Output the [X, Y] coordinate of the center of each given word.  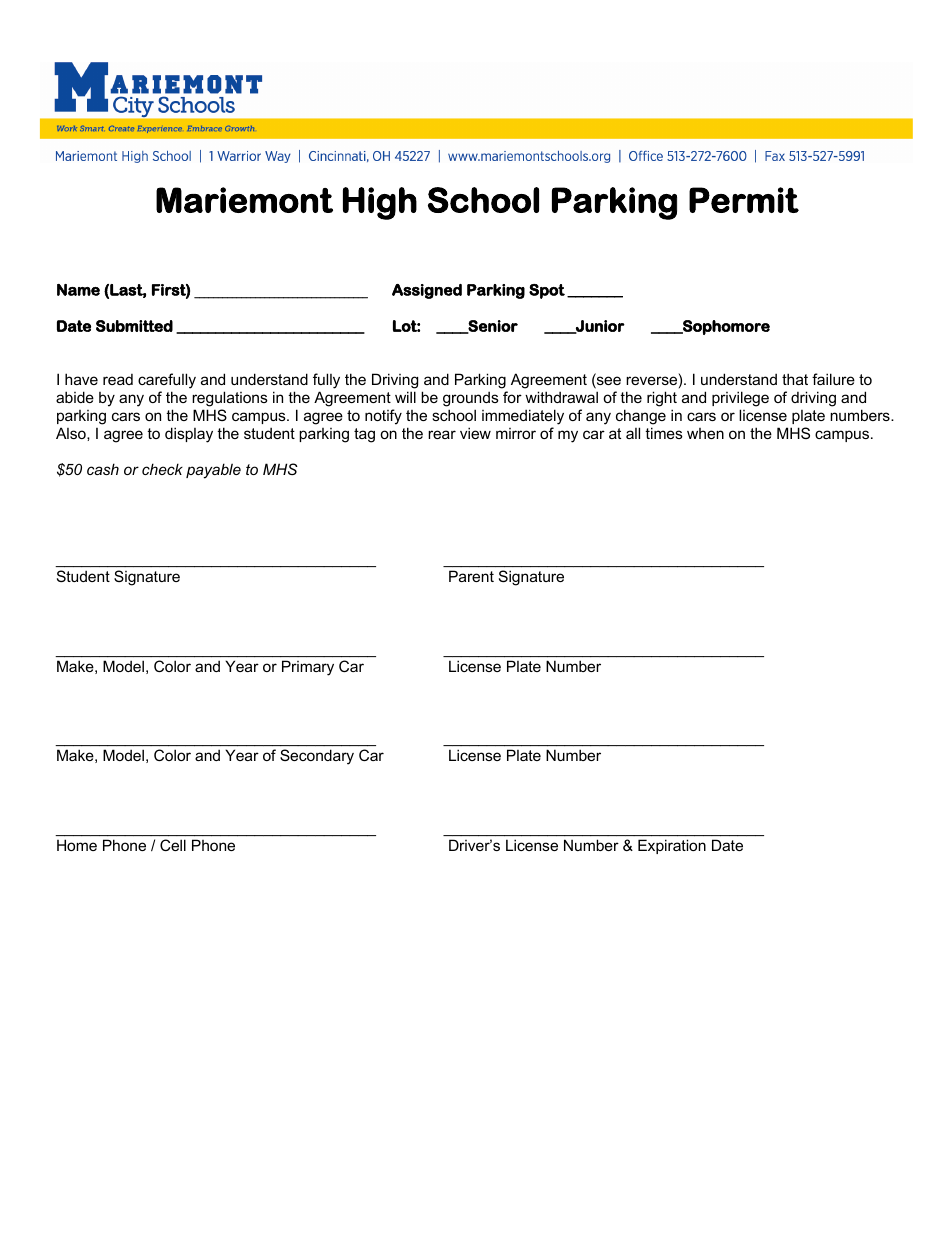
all [633, 433]
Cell [173, 845]
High [380, 203]
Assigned [427, 291]
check [162, 469]
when [705, 433]
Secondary [317, 757]
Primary [308, 668]
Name [78, 290]
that [795, 379]
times [664, 433]
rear [442, 434]
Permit [744, 200]
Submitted [134, 326]
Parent [471, 576]
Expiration [672, 847]
